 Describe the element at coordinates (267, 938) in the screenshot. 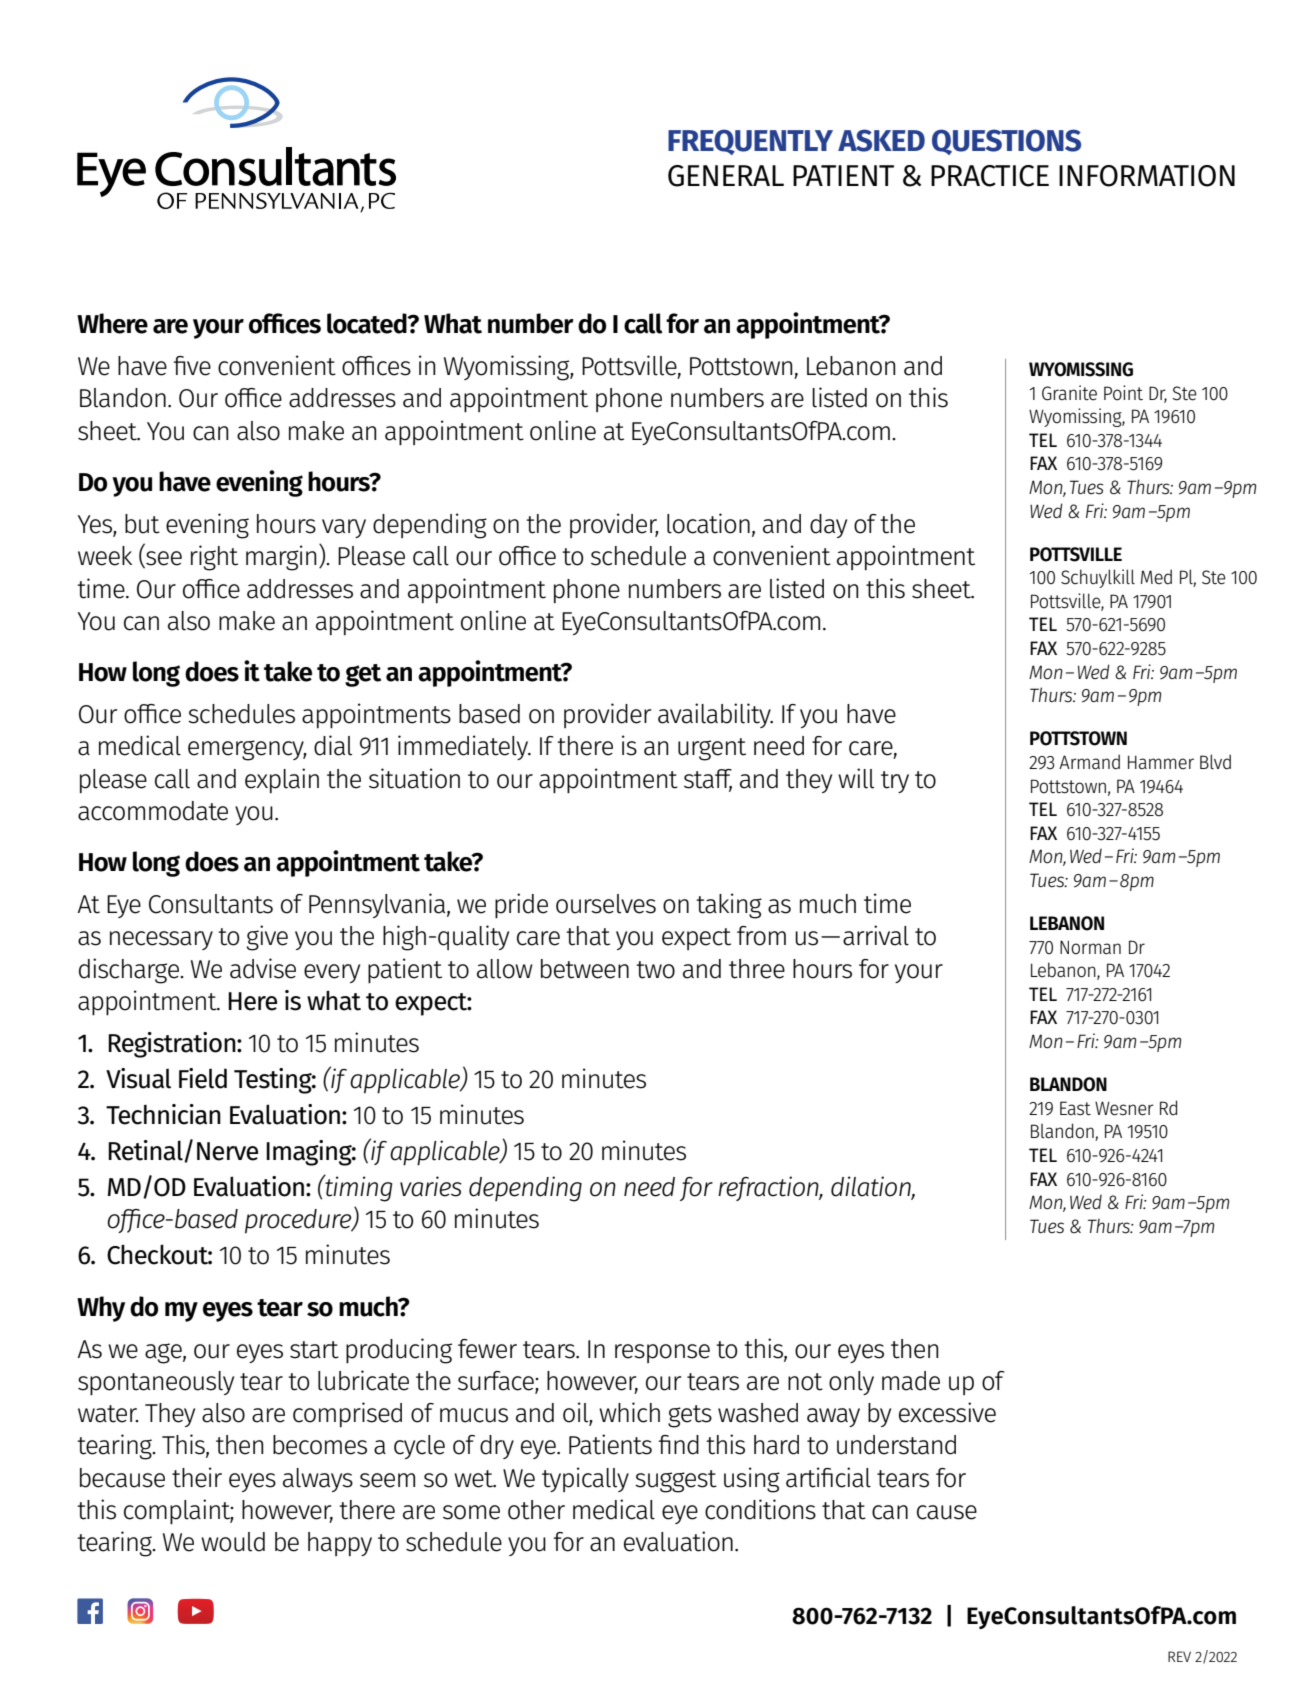

I see `give` at that location.
